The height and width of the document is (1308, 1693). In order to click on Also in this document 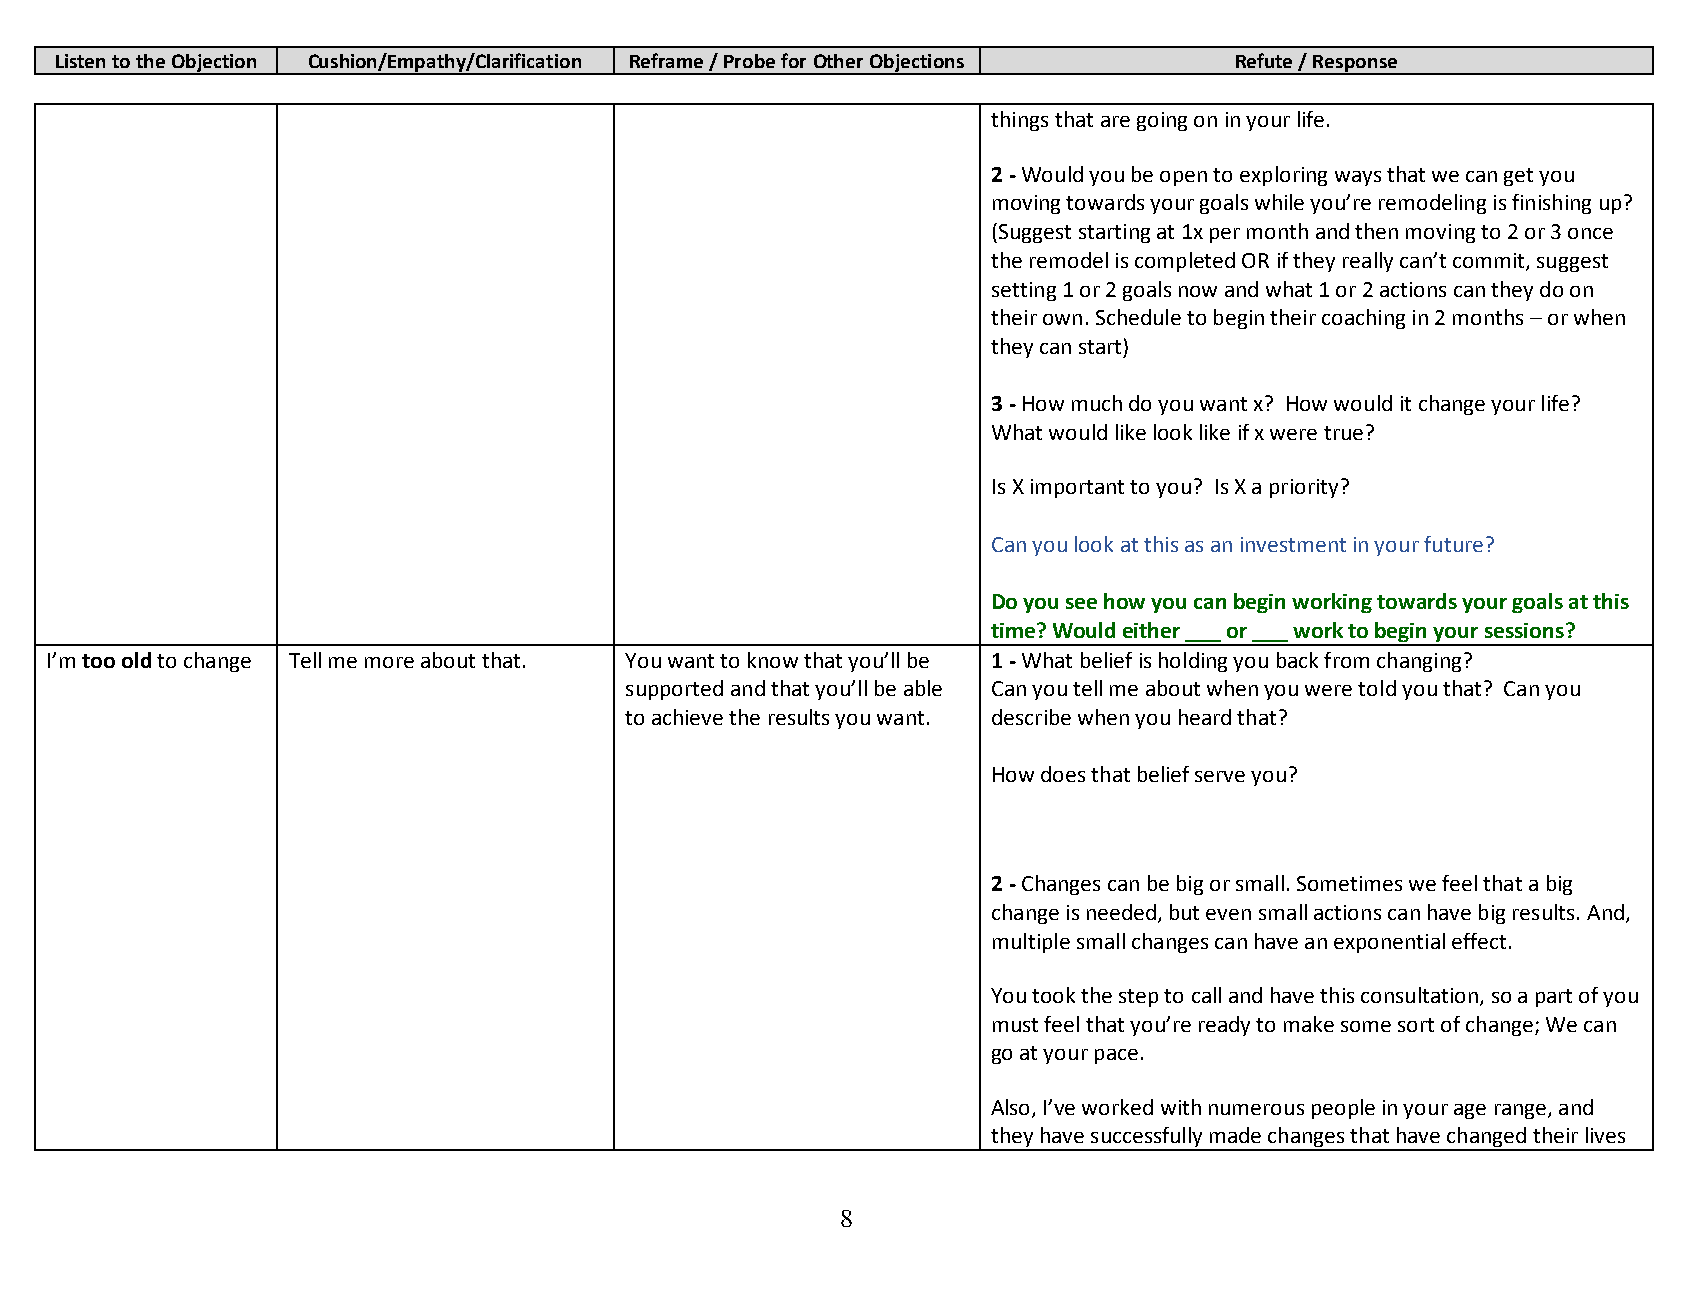, I will do `click(1012, 1108)`.
